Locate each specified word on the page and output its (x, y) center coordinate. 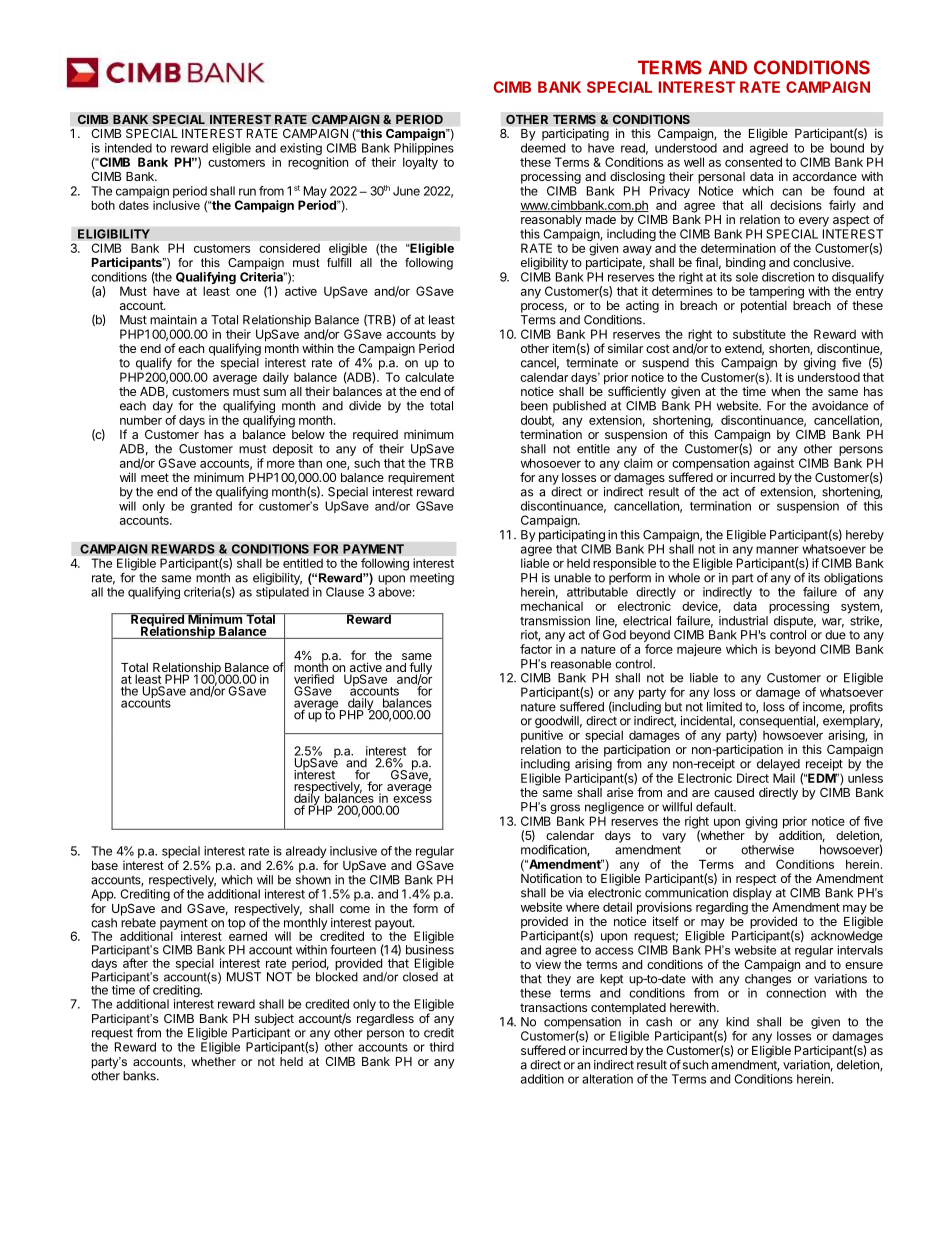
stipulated (282, 593)
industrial (743, 621)
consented (753, 162)
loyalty (420, 163)
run (247, 192)
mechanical (552, 606)
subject (274, 1019)
